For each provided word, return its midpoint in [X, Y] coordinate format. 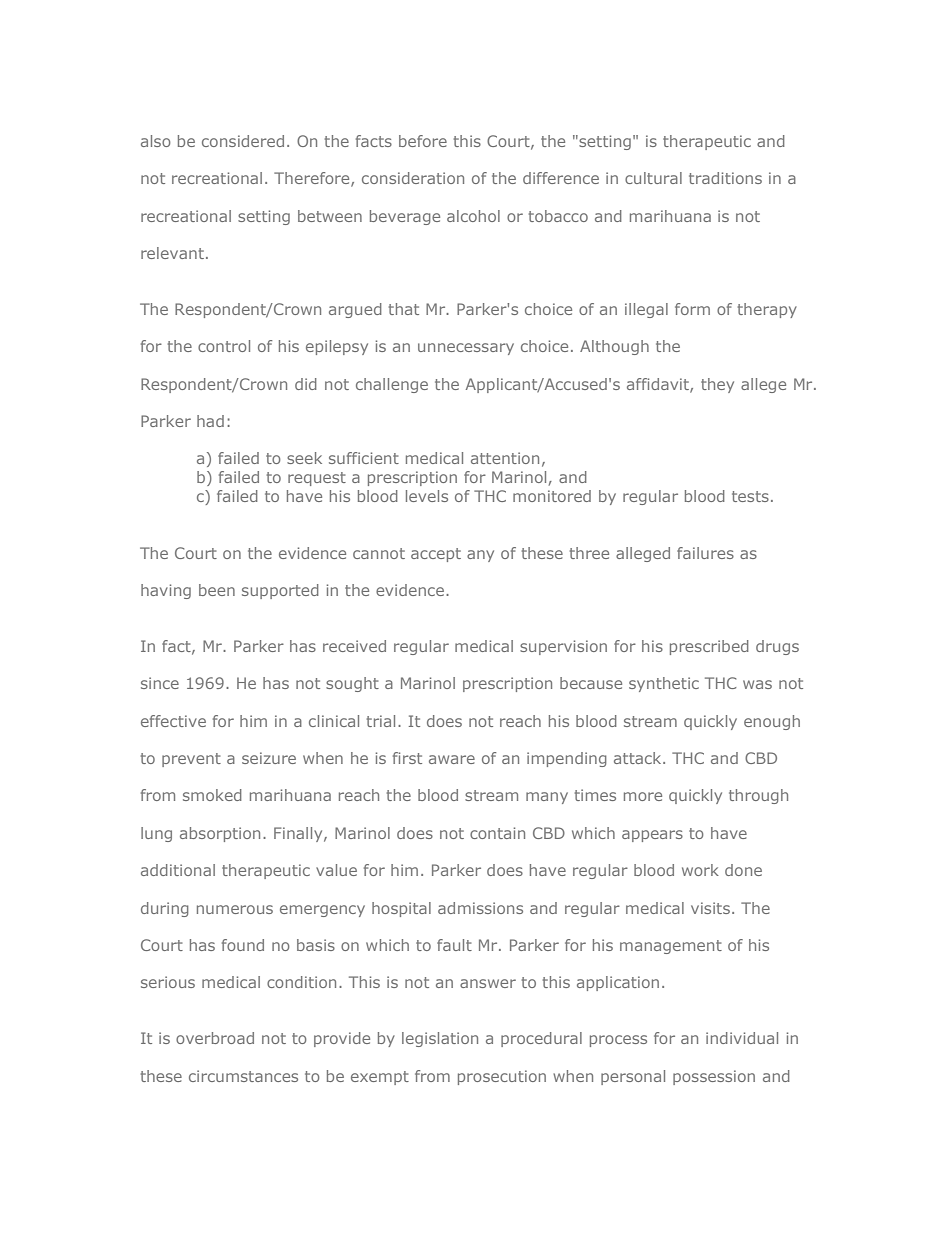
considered [243, 141]
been [217, 590]
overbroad [215, 1038]
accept [436, 555]
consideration [413, 178]
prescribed [709, 647]
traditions [725, 178]
